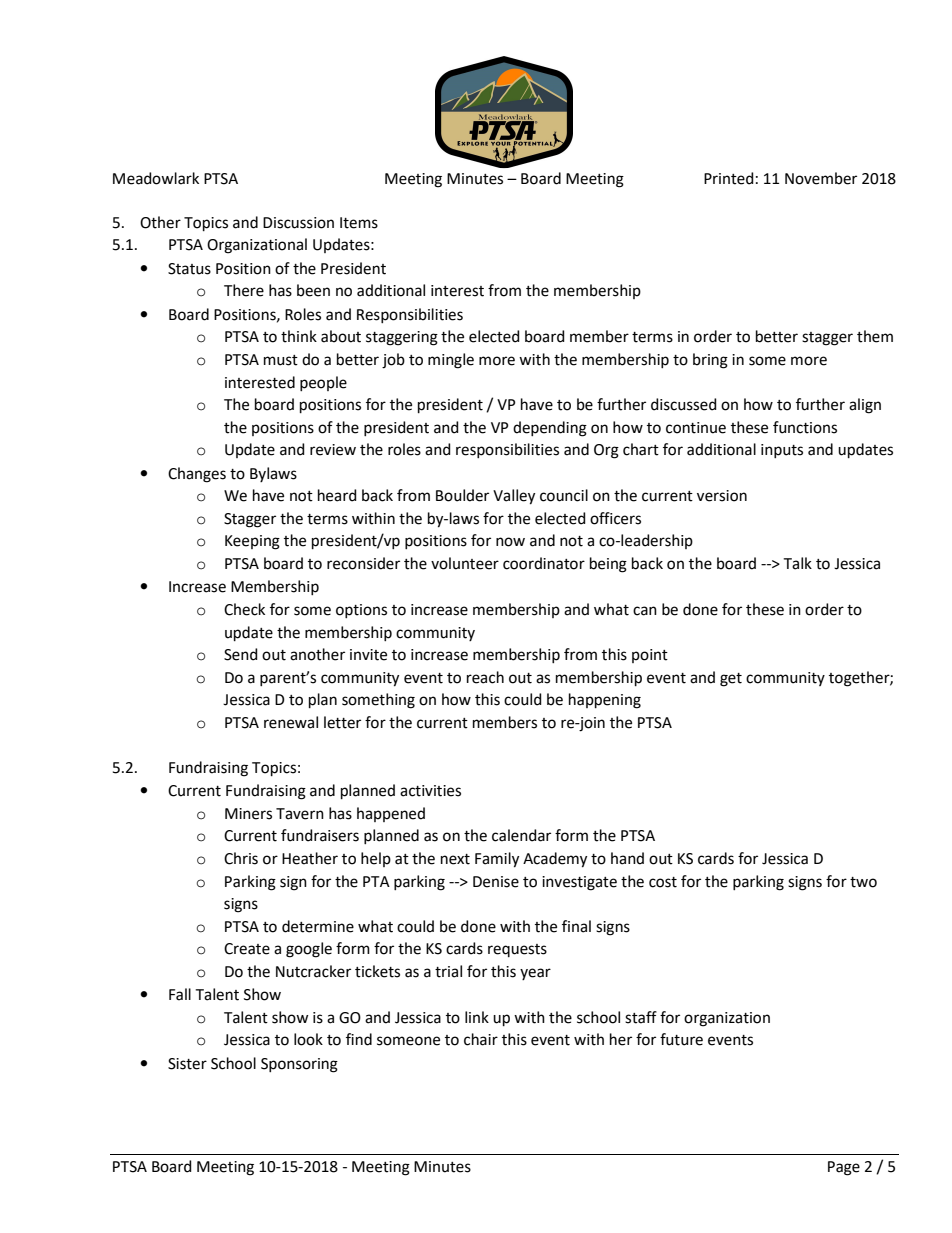 This screenshot has width=952, height=1233. Describe the element at coordinates (299, 1065) in the screenshot. I see `Sponsoring` at that location.
